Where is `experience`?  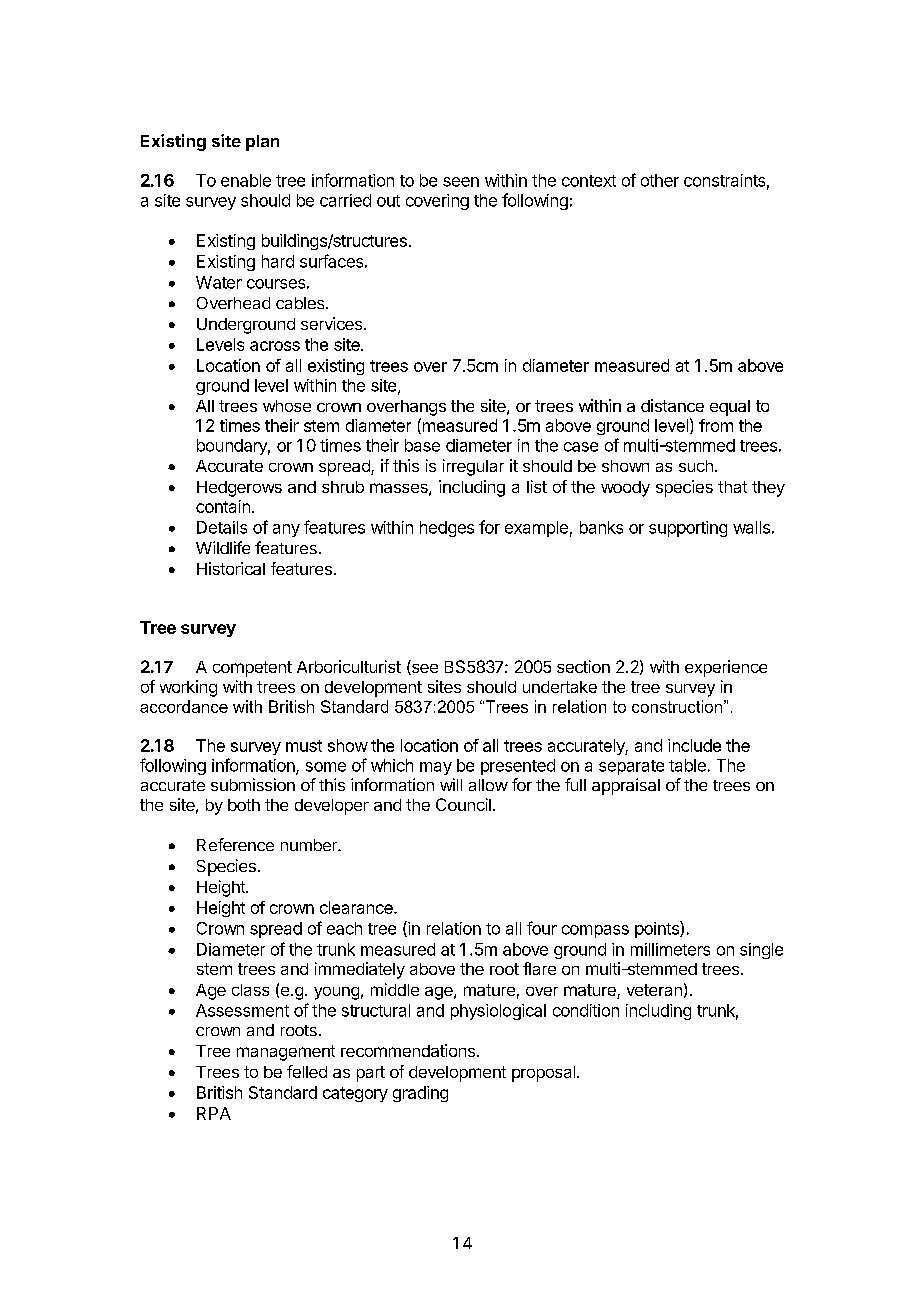 experience is located at coordinates (726, 668).
